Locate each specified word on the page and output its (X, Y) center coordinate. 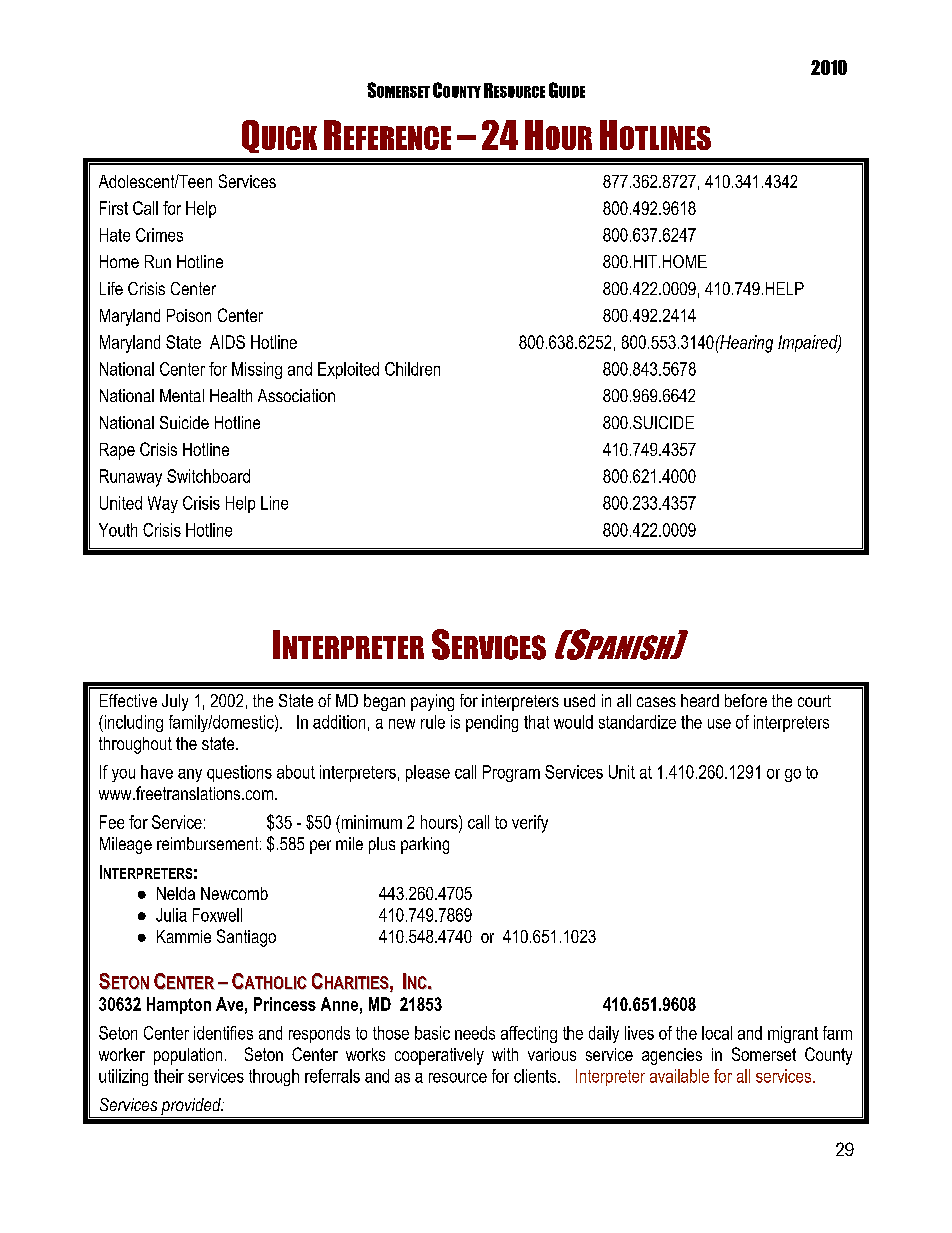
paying (432, 702)
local (717, 1033)
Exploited (348, 370)
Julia (171, 915)
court (814, 701)
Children (412, 369)
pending (492, 723)
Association (296, 395)
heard (700, 700)
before (746, 700)
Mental (182, 395)
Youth (118, 530)
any (190, 775)
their (169, 1076)
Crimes (159, 235)
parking (425, 845)
